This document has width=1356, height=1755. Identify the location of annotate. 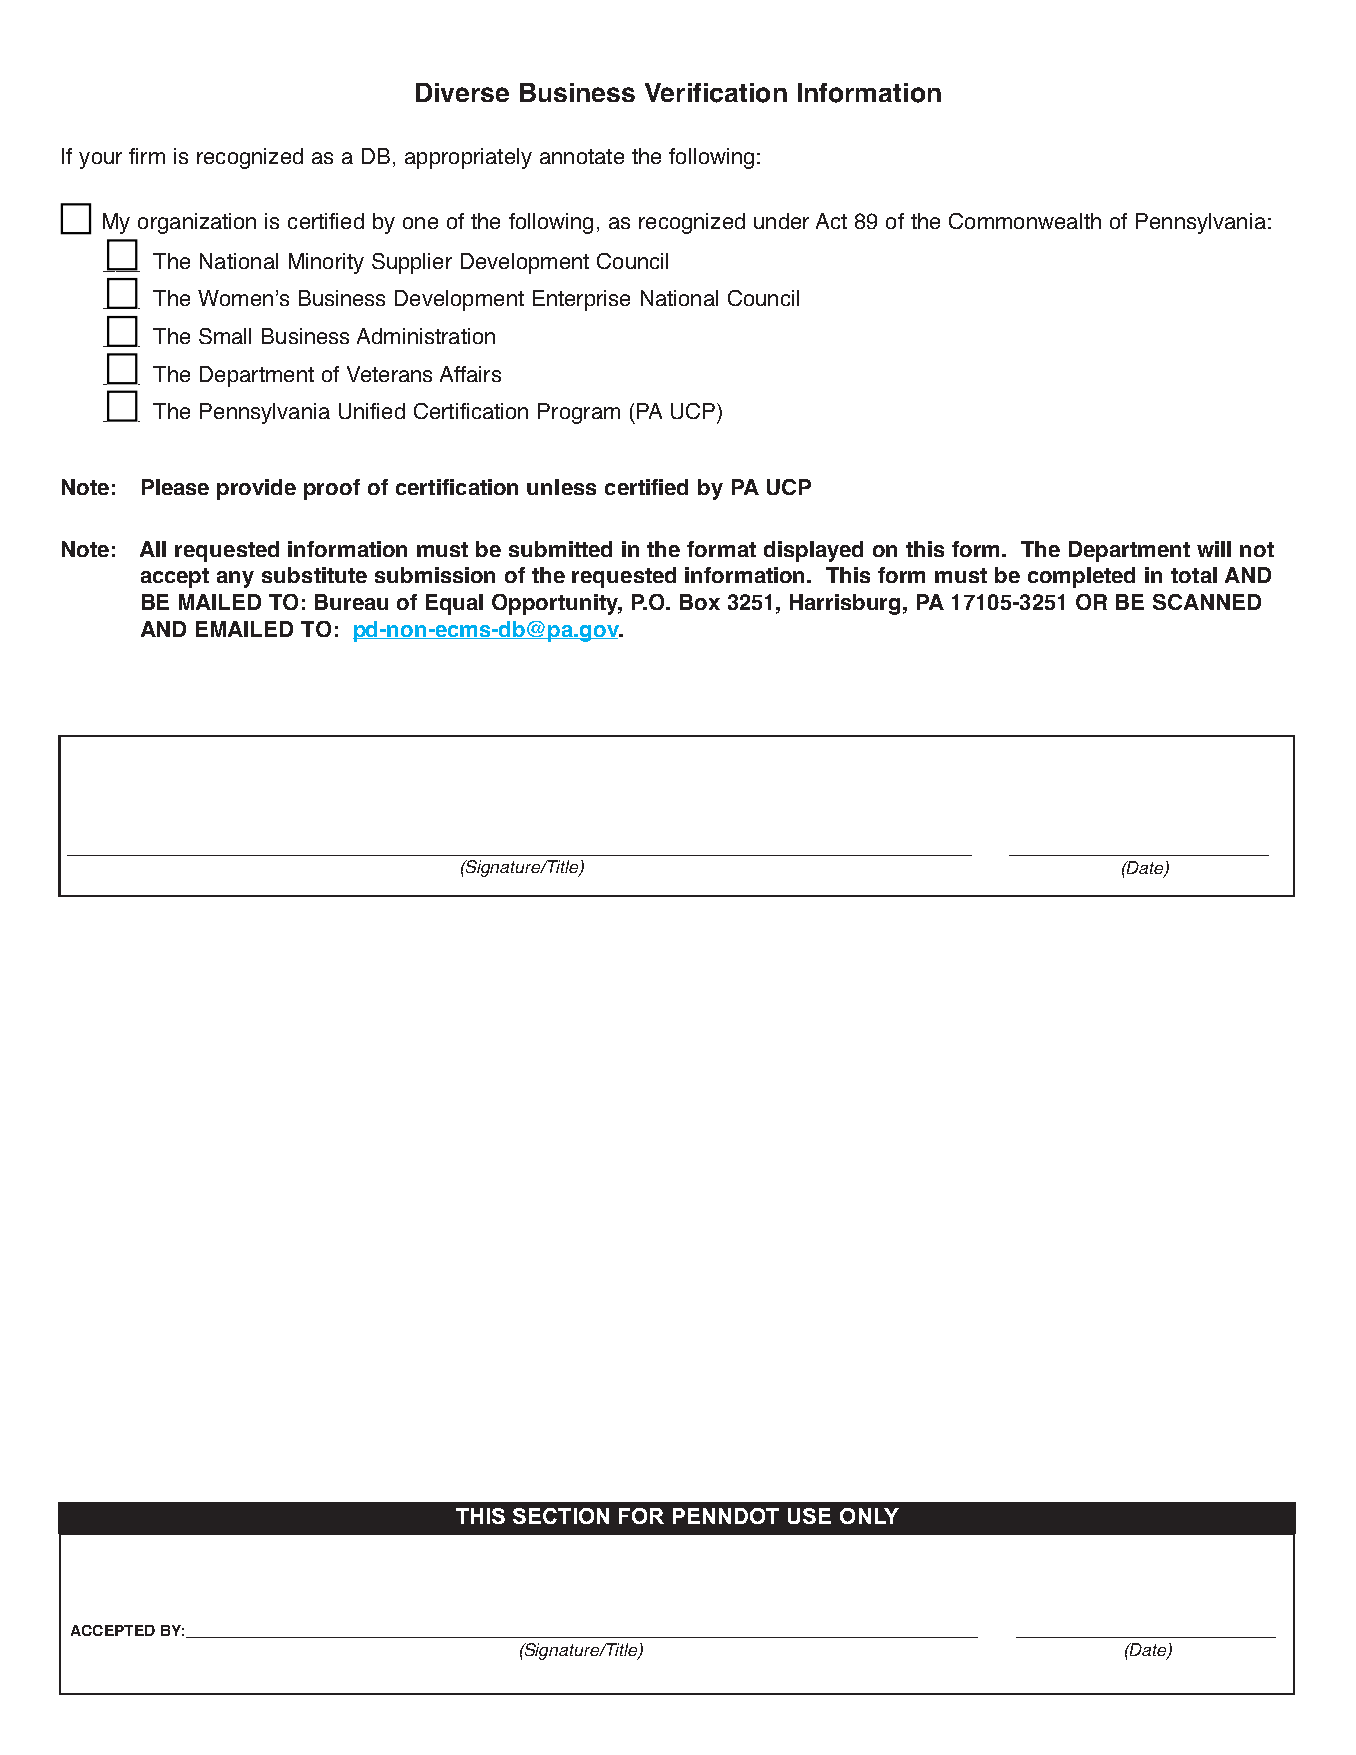
(582, 156).
